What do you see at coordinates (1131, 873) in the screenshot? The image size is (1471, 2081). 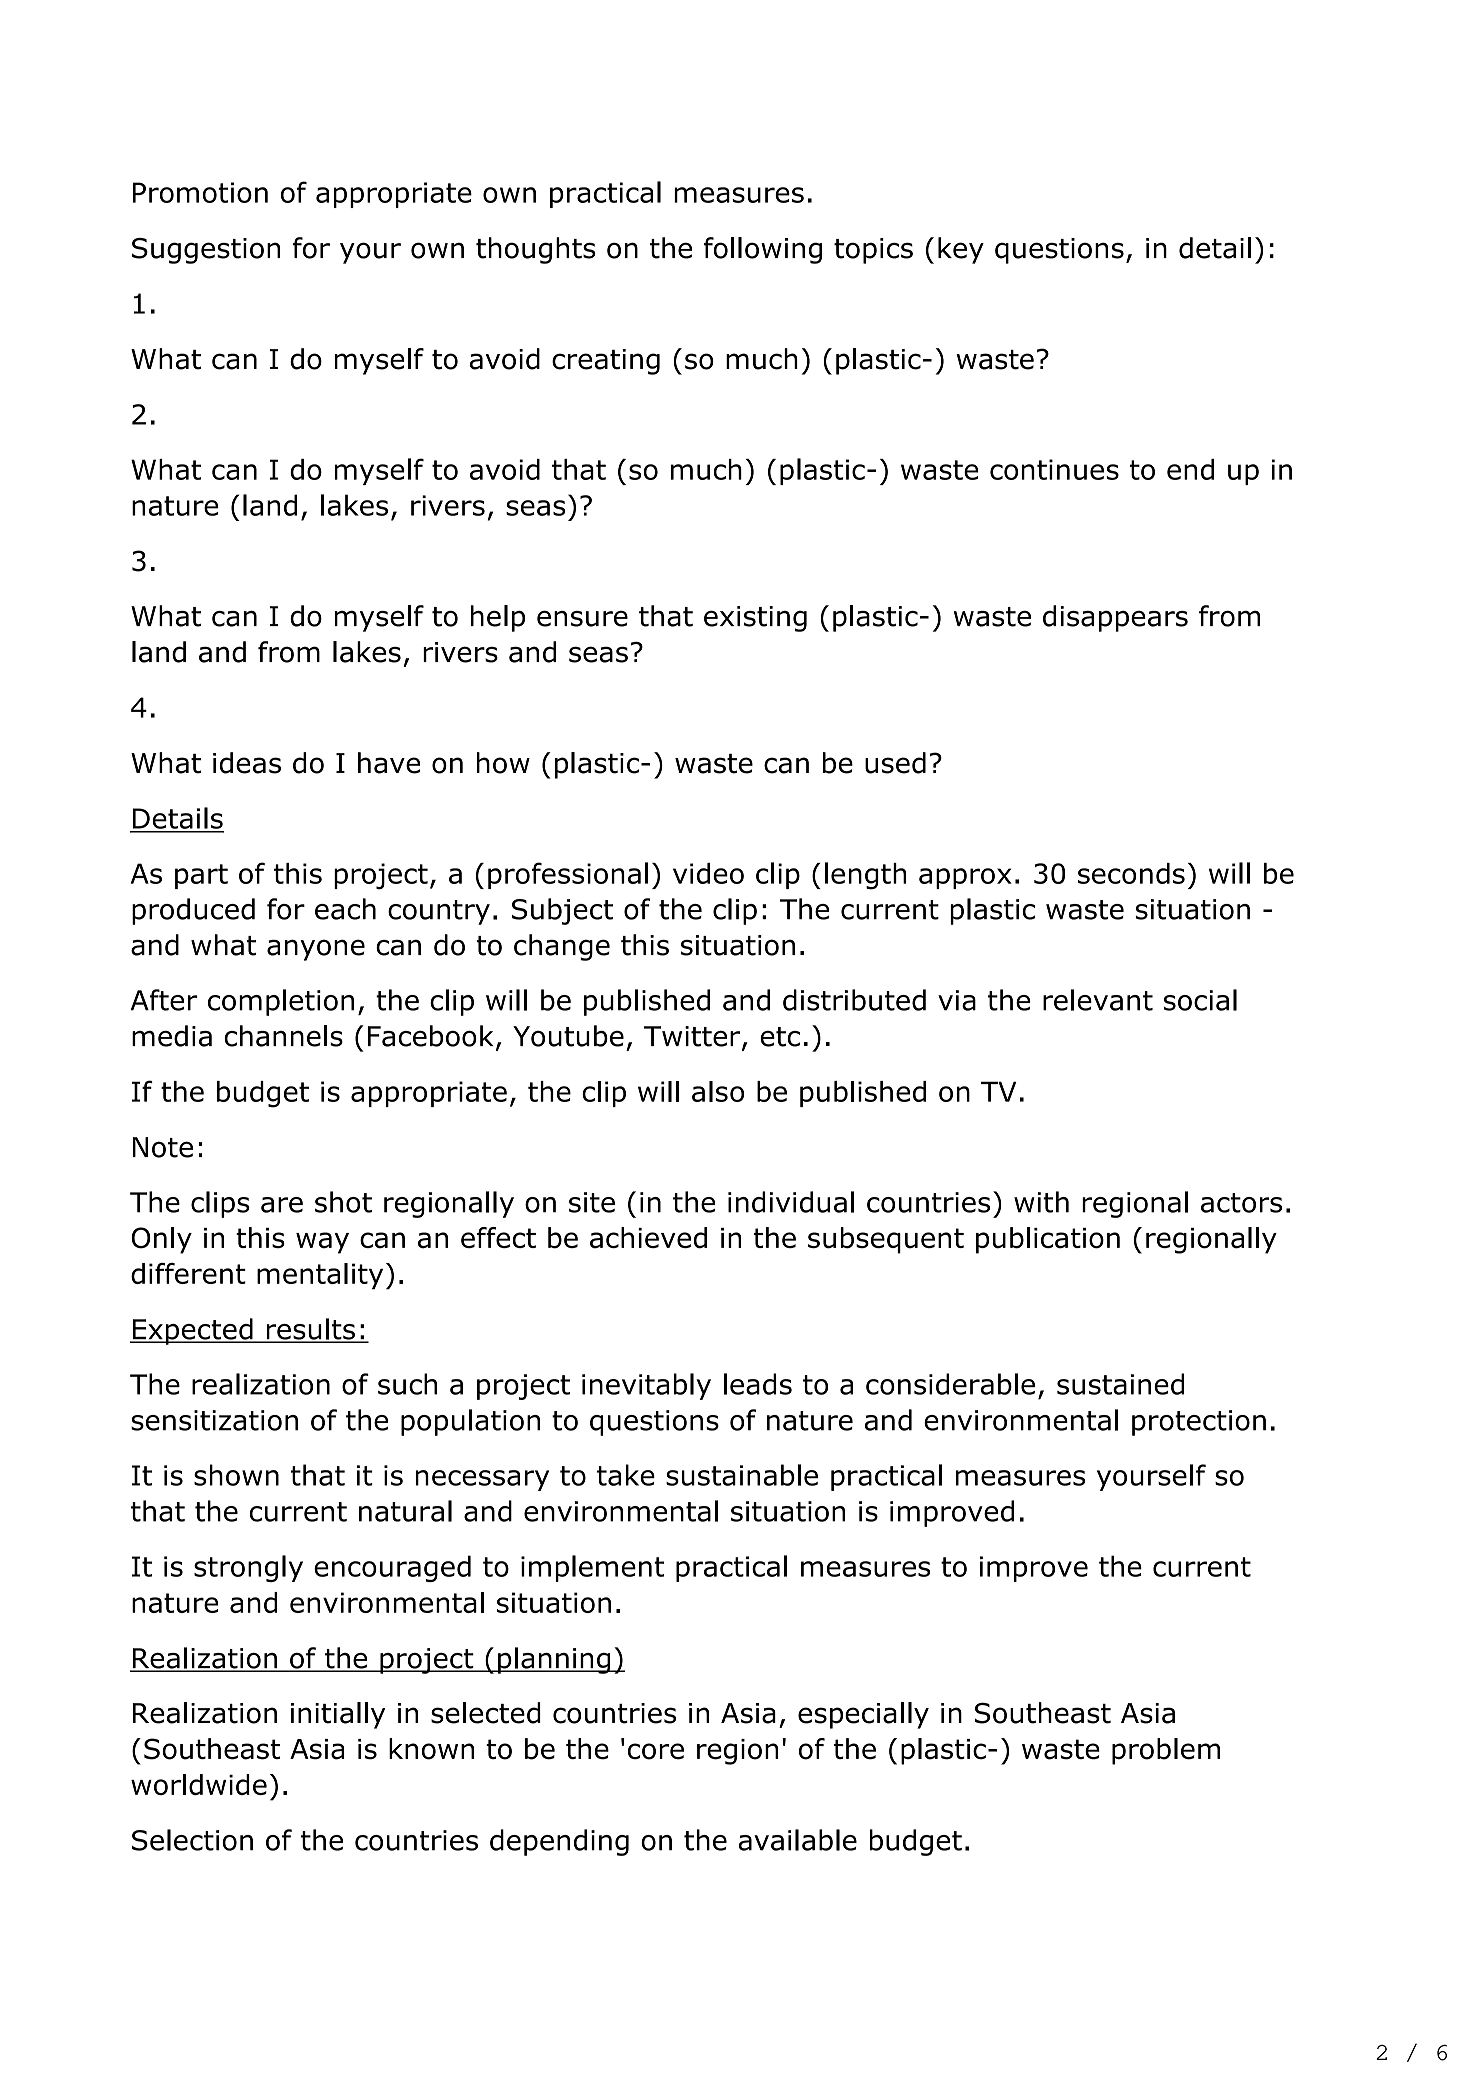 I see `seconds` at bounding box center [1131, 873].
